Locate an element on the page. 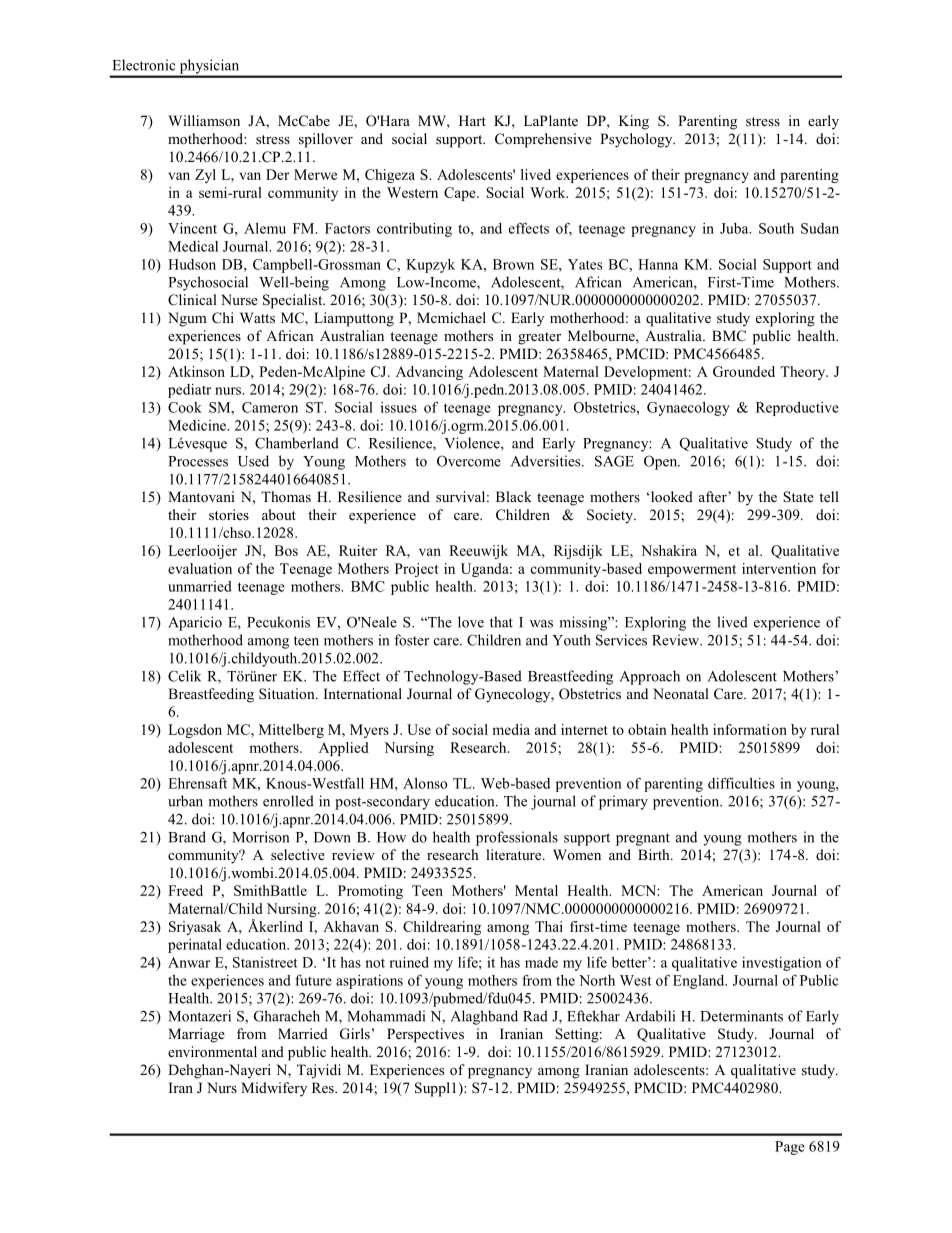 This image has height=1233, width=952. King is located at coordinates (634, 122).
